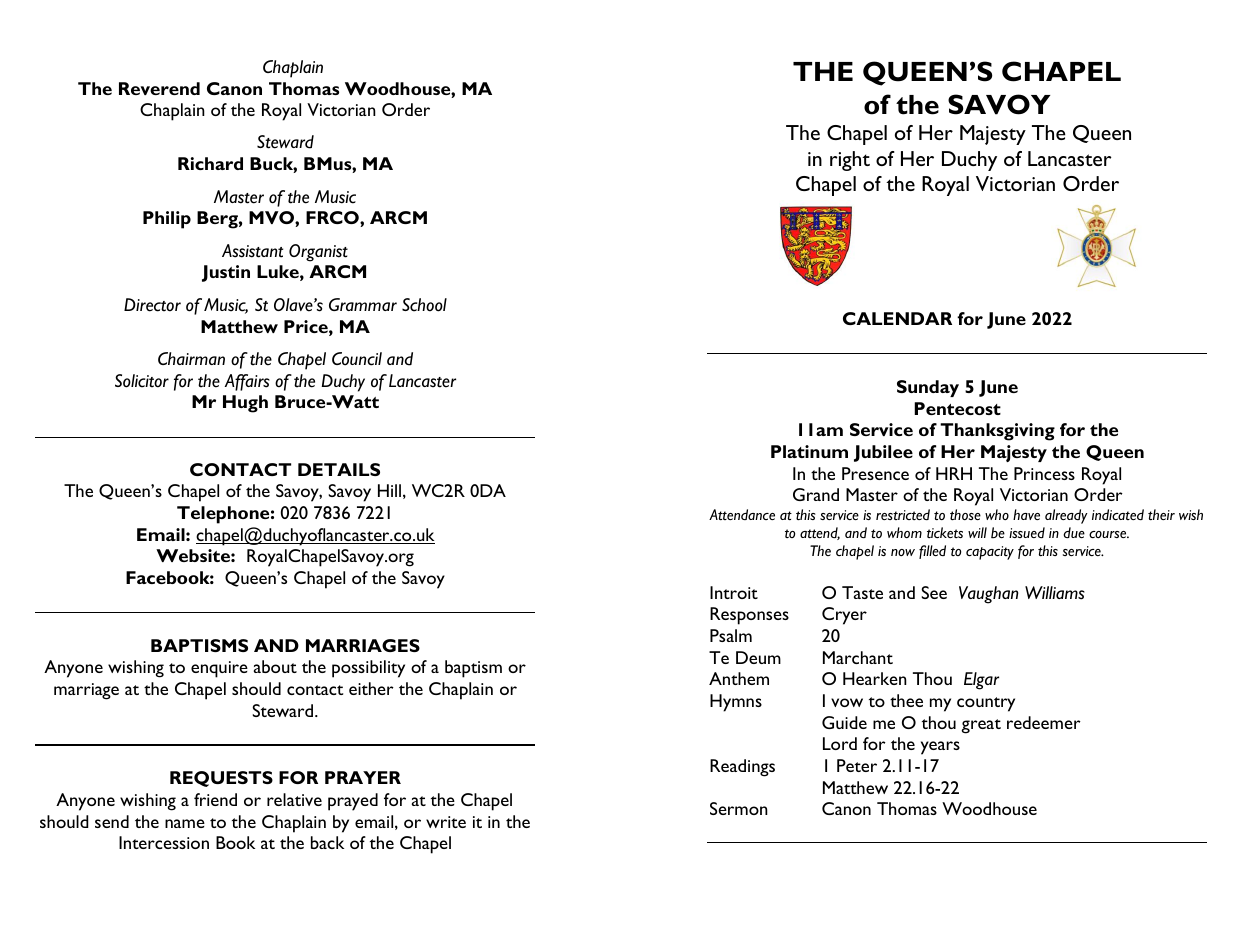 The image size is (1233, 952). Describe the element at coordinates (981, 681) in the page. I see `Elgar` at that location.
